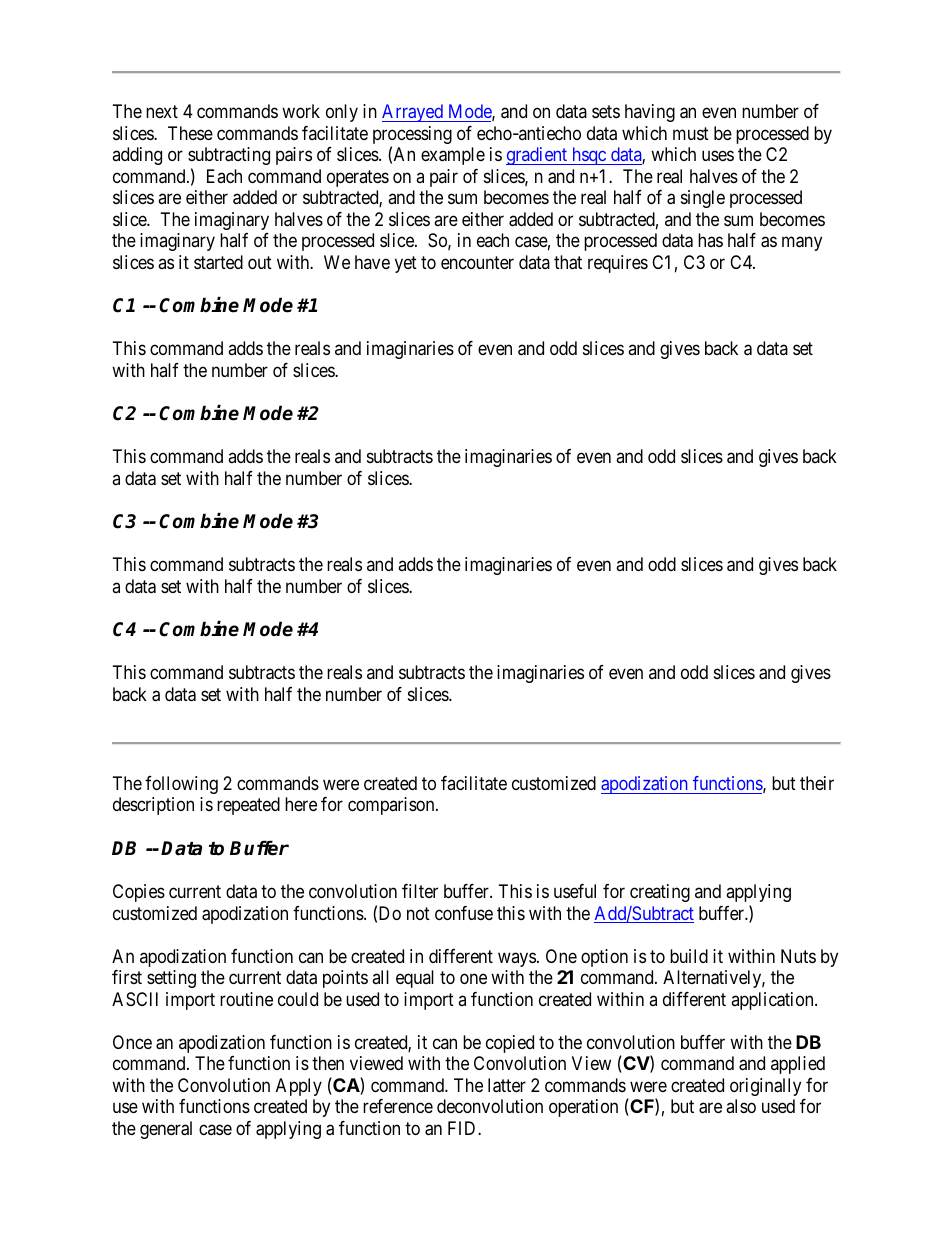 This screenshot has width=952, height=1233. What do you see at coordinates (166, 1130) in the screenshot?
I see `general` at bounding box center [166, 1130].
